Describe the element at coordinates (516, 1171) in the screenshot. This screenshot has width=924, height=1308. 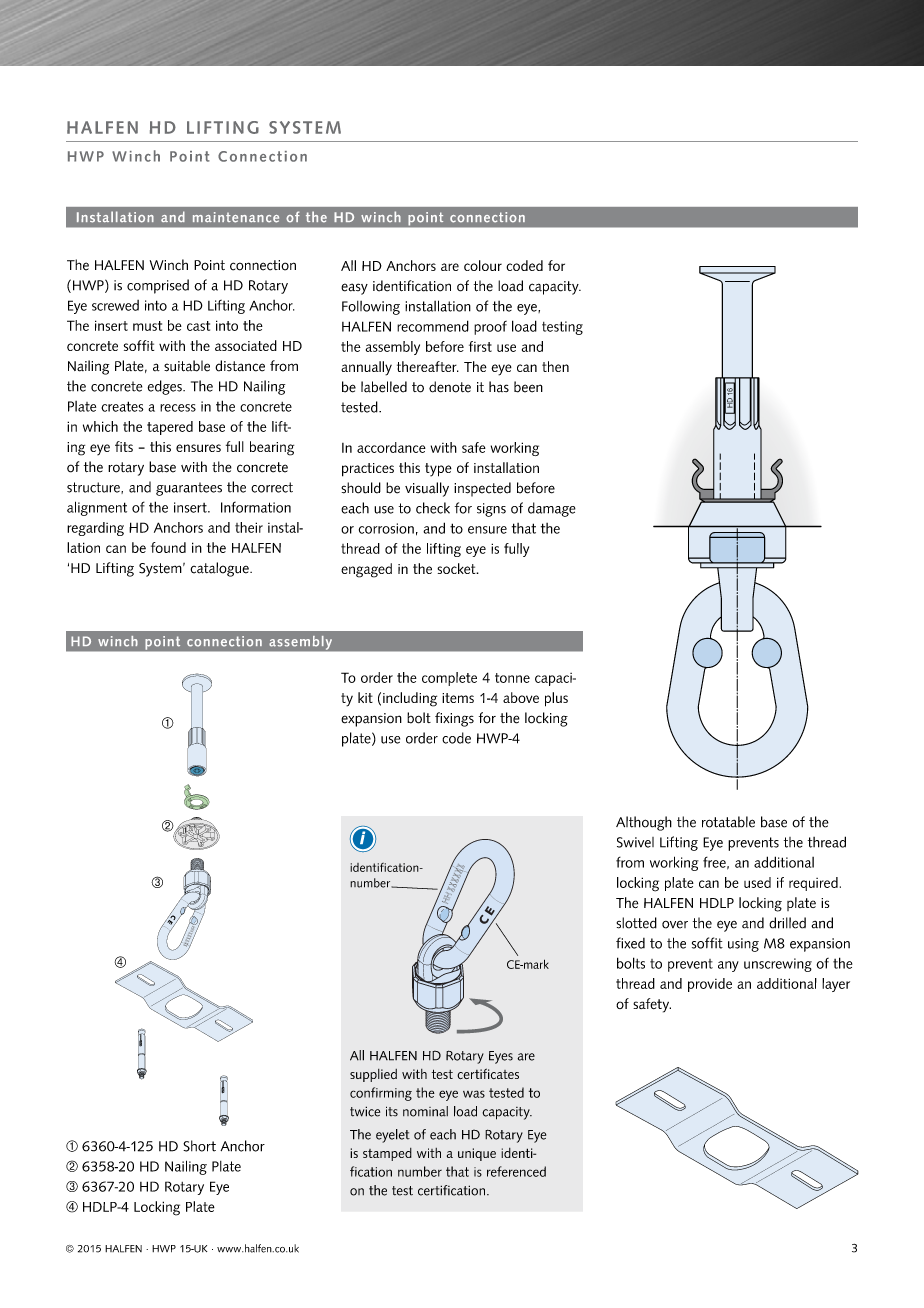
I see `referenced` at that location.
